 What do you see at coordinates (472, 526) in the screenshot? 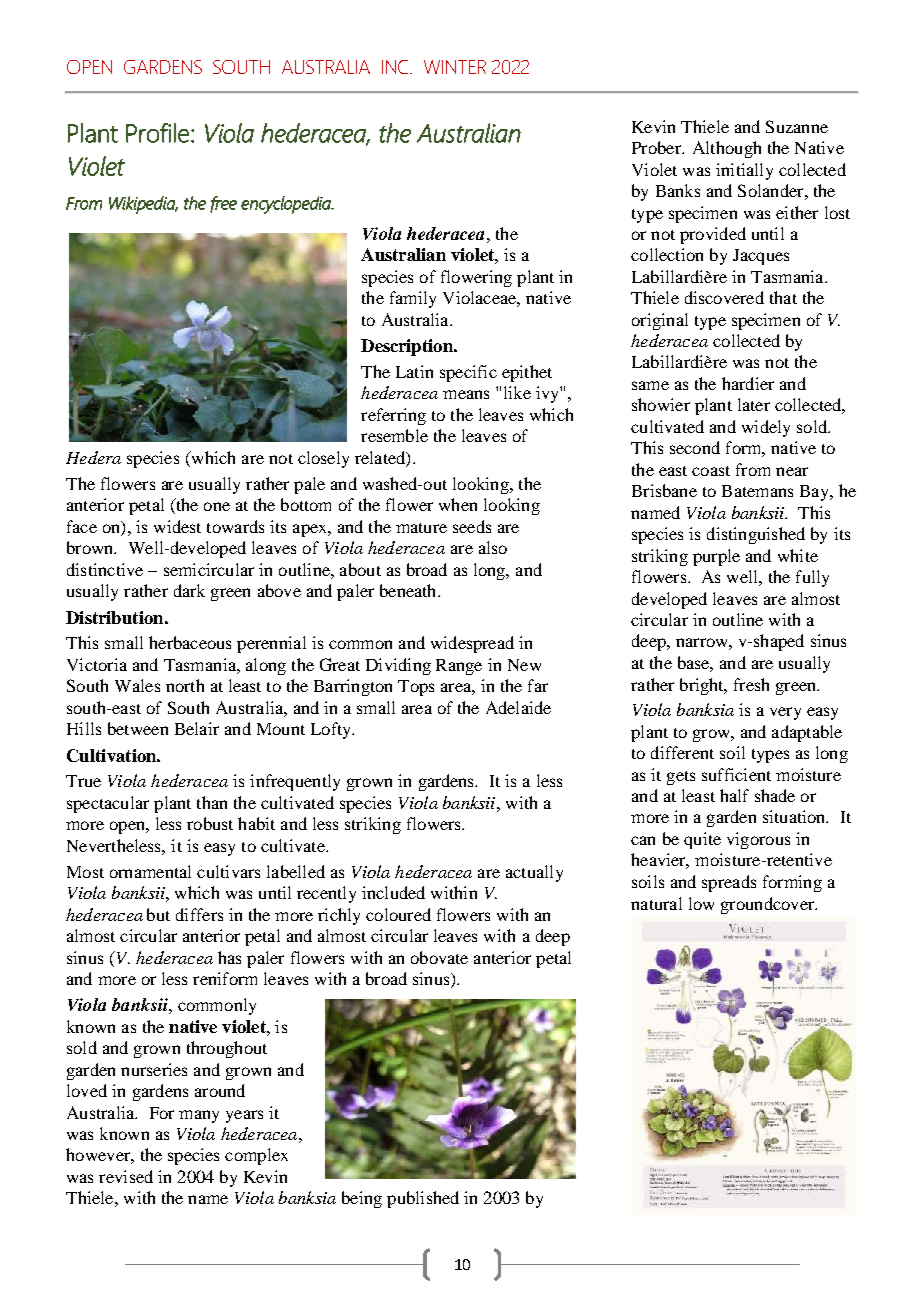
I see `seeds` at bounding box center [472, 526].
